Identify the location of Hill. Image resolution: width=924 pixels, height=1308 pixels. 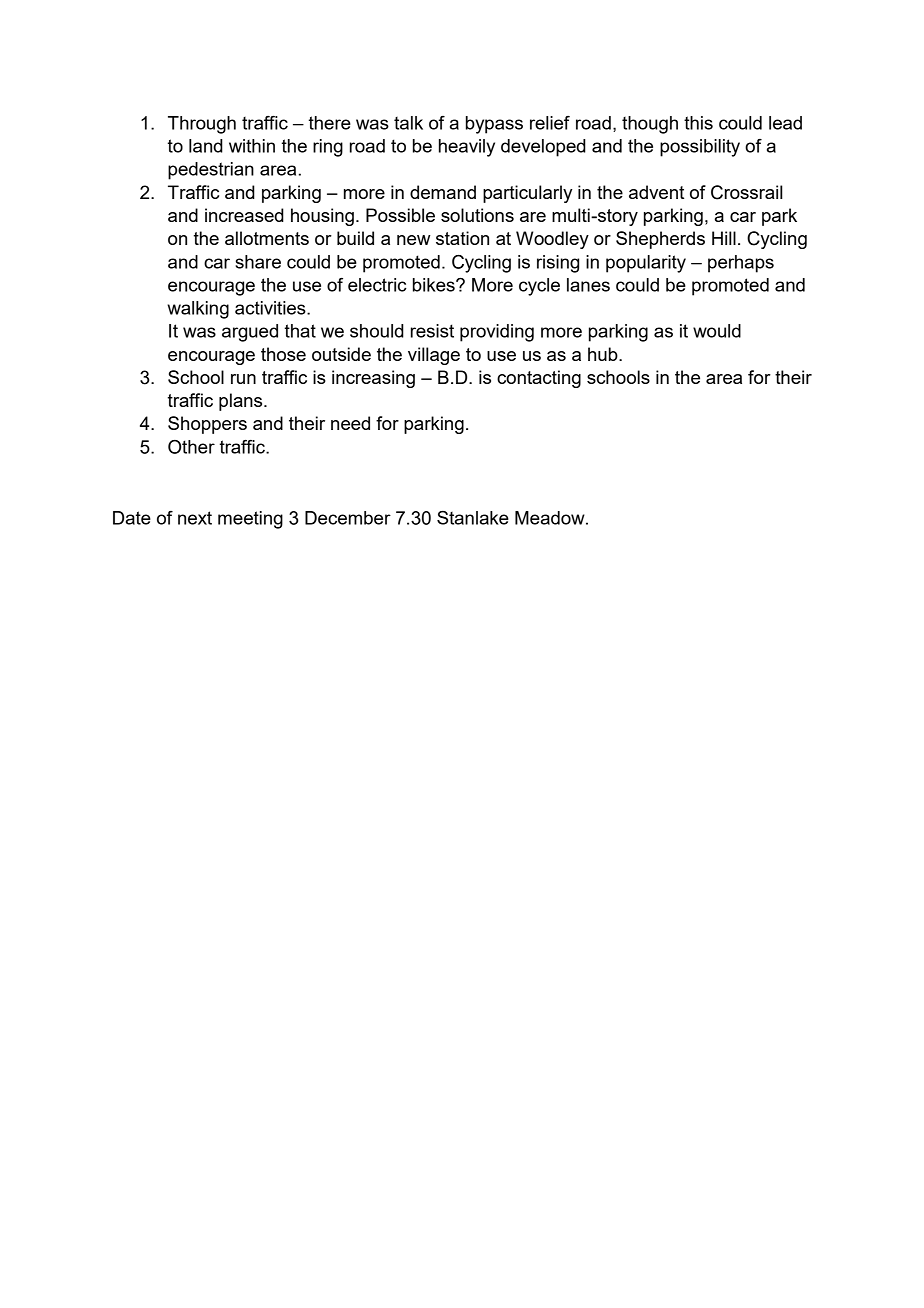
(724, 238).
